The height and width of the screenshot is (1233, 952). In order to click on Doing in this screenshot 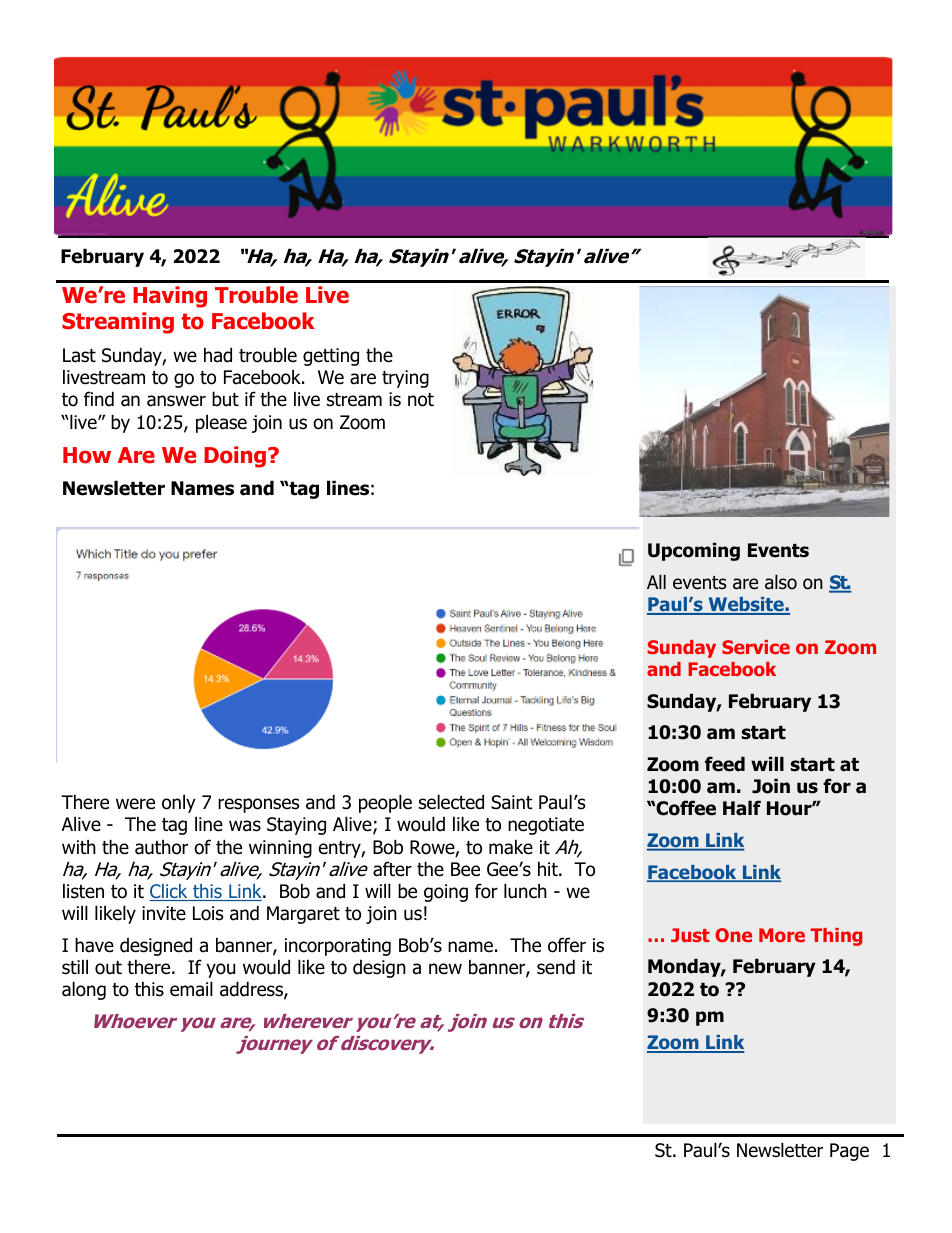, I will do `click(235, 457)`.
